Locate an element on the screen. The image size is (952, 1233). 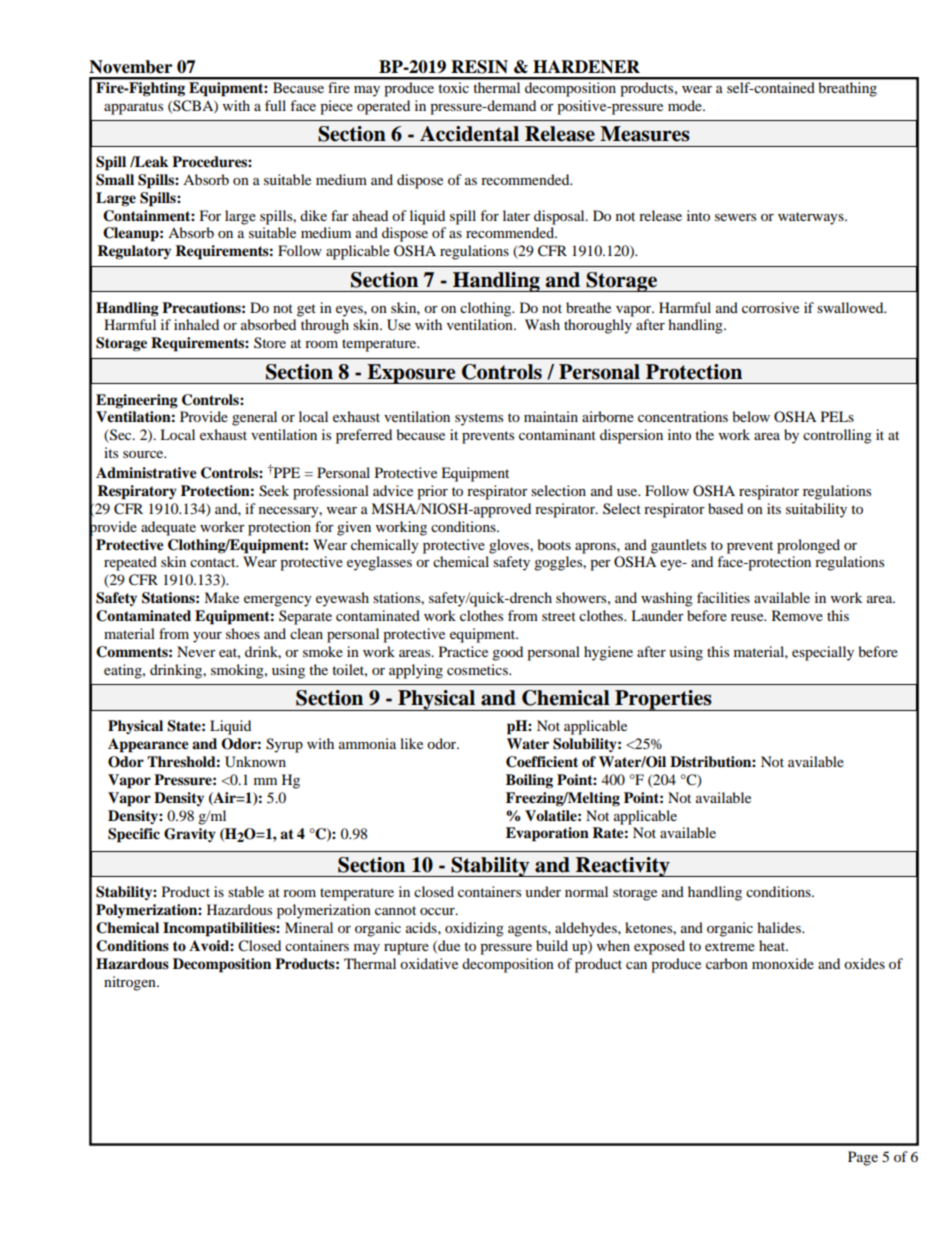
adequate is located at coordinates (168, 528).
